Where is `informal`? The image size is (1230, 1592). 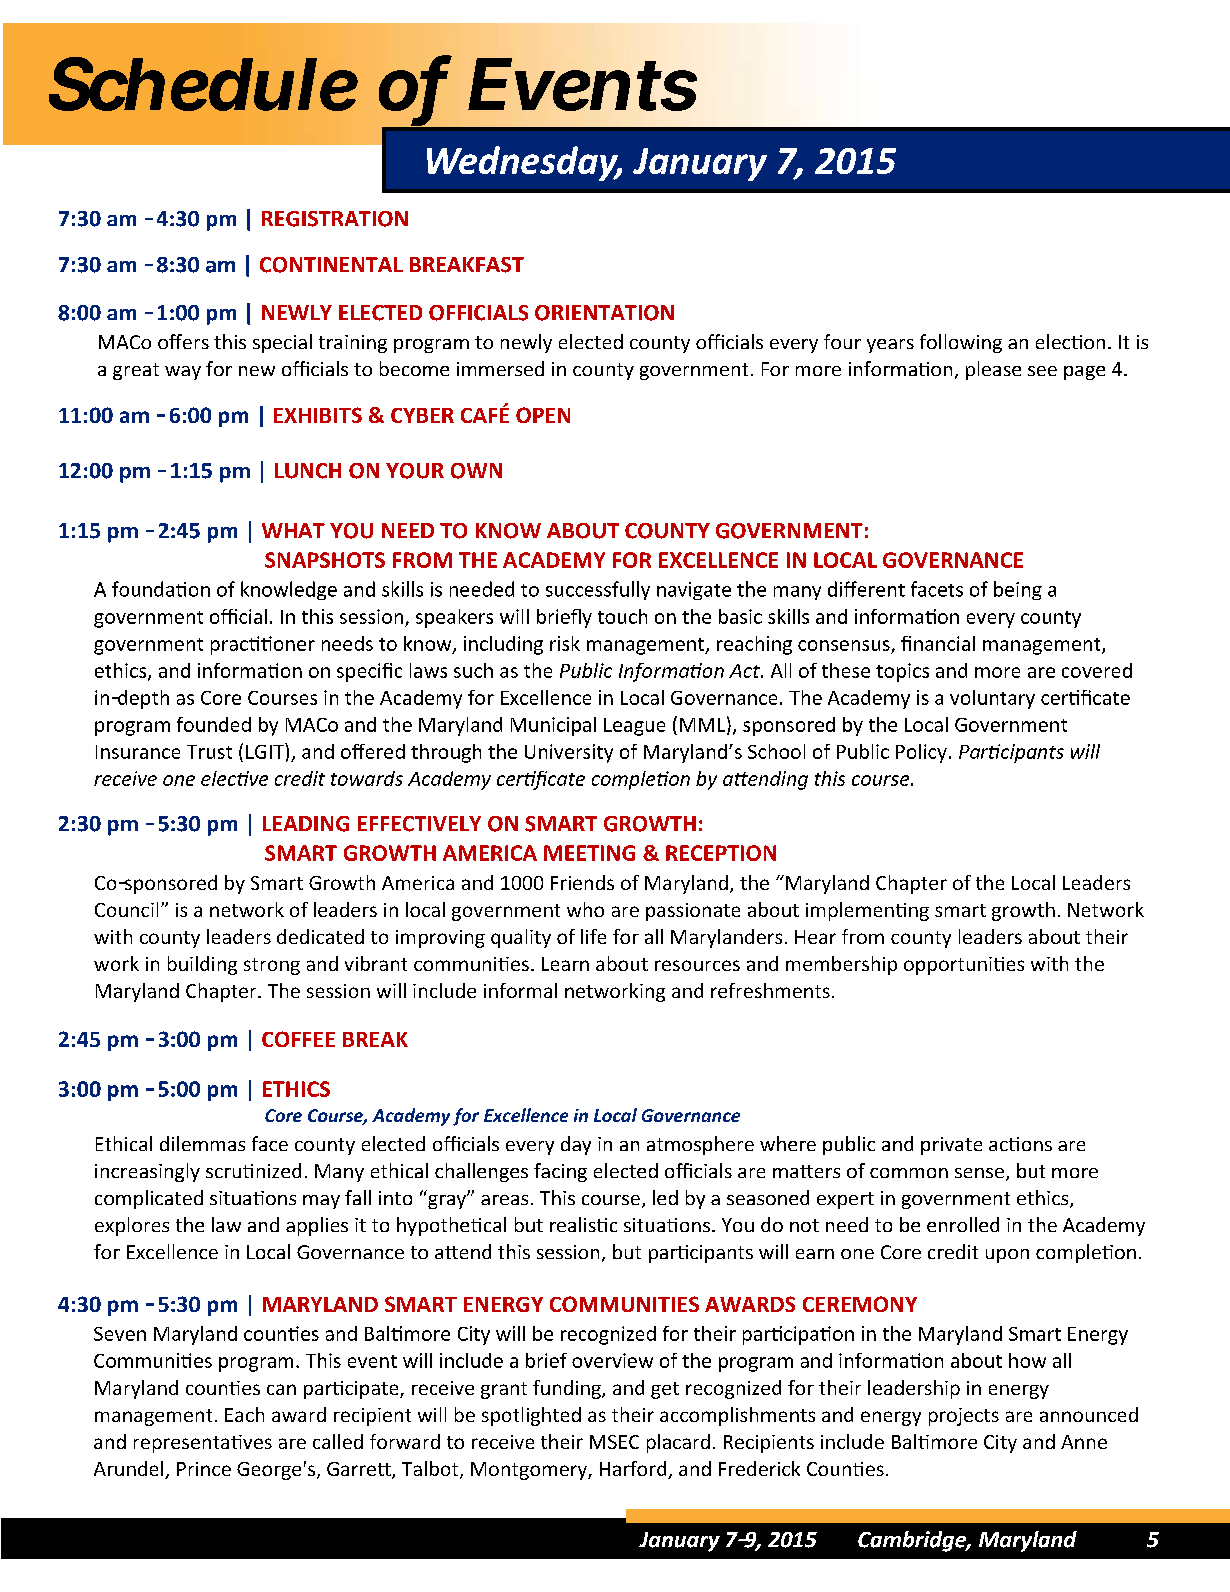
informal is located at coordinates (520, 990).
